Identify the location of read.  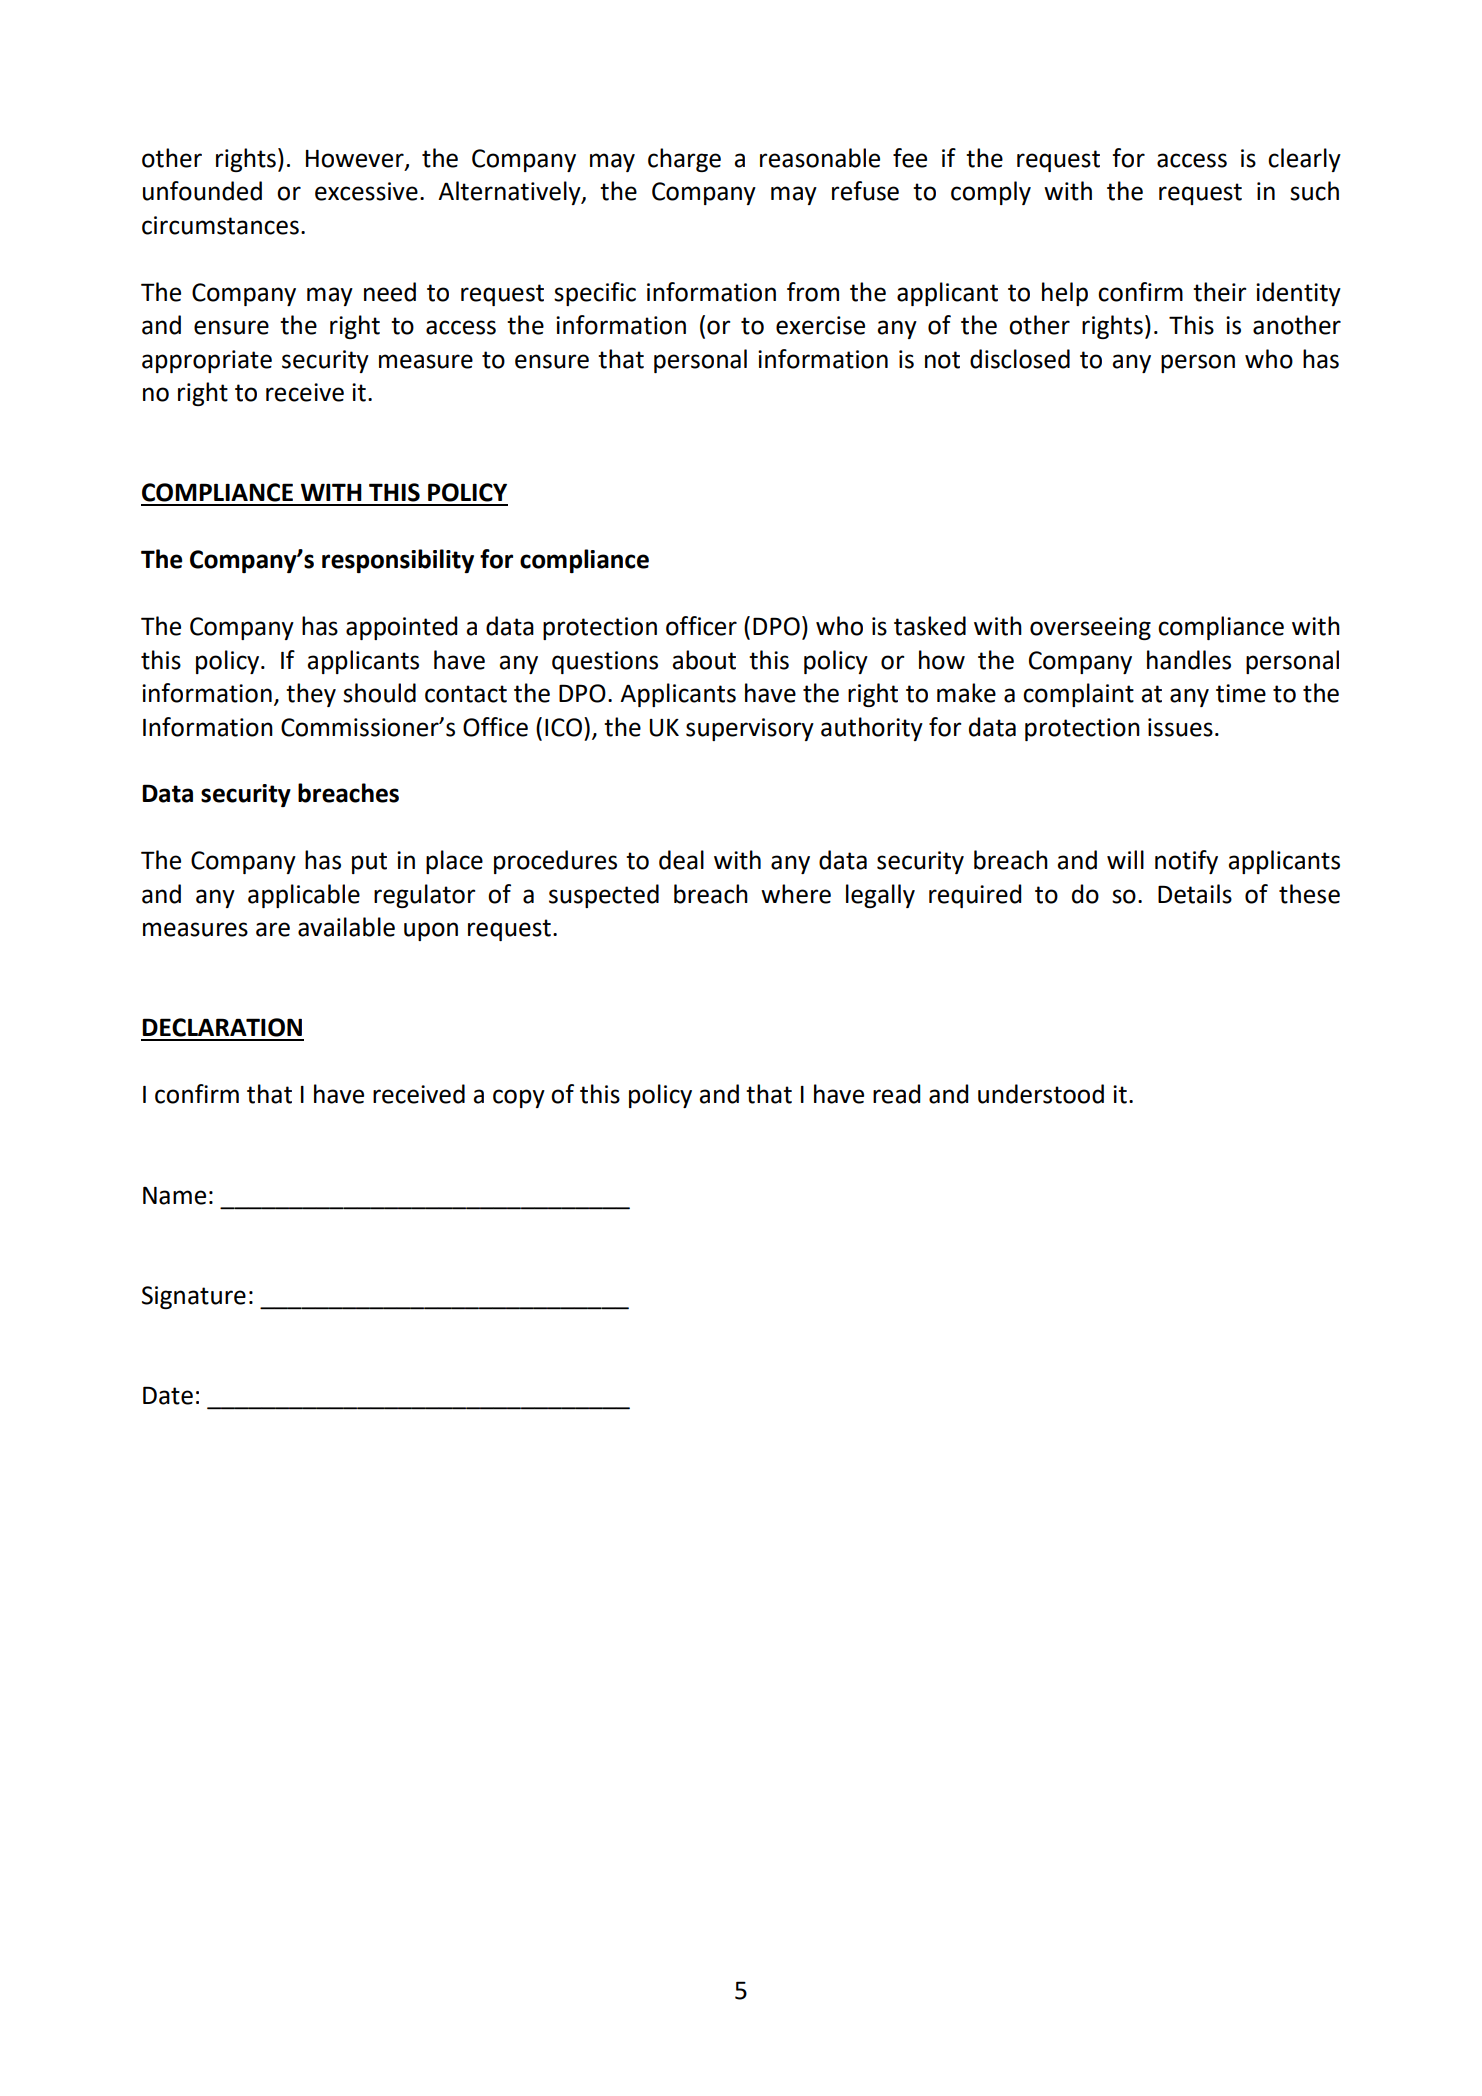
(896, 1094).
